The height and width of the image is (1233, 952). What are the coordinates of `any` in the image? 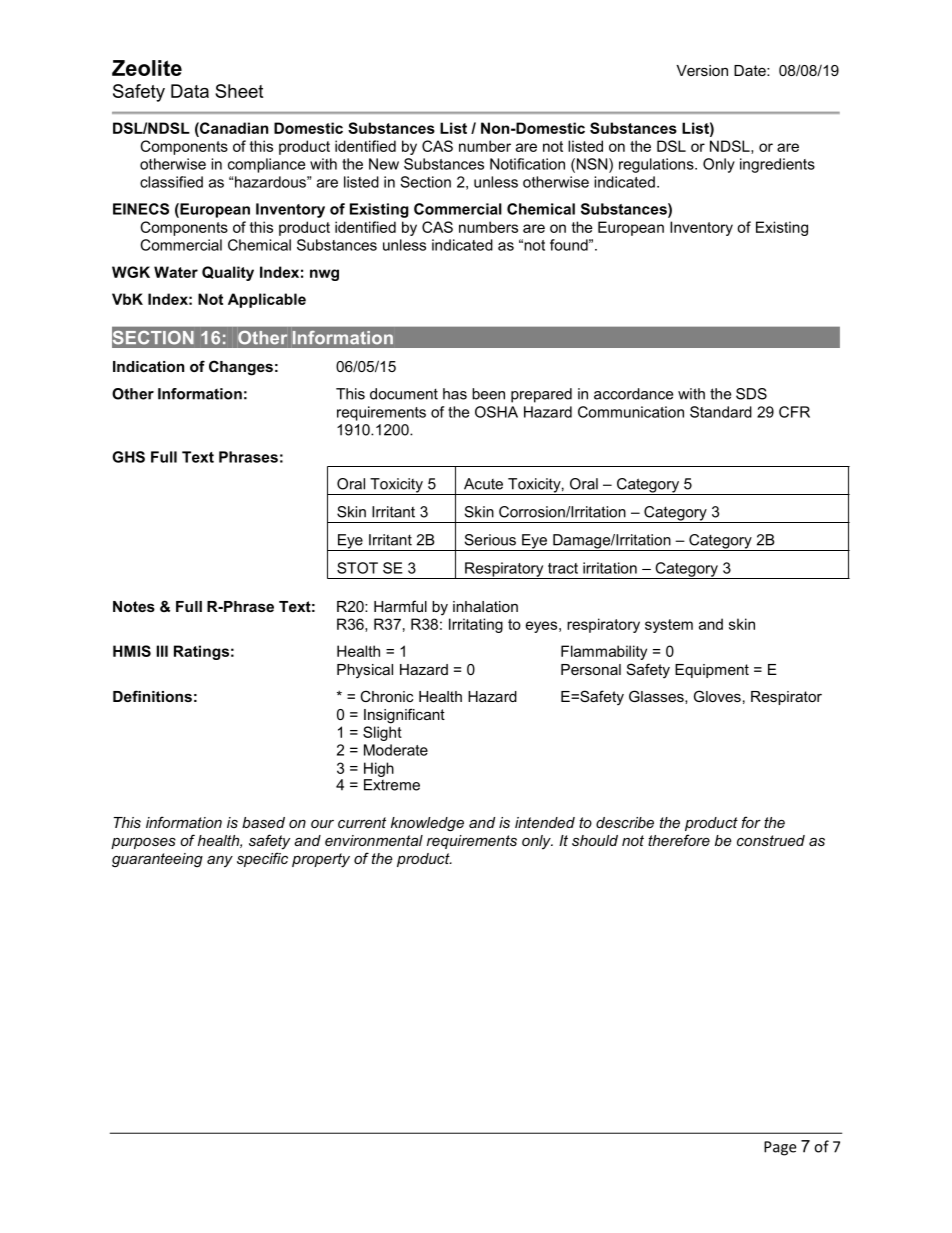 It's located at (220, 861).
